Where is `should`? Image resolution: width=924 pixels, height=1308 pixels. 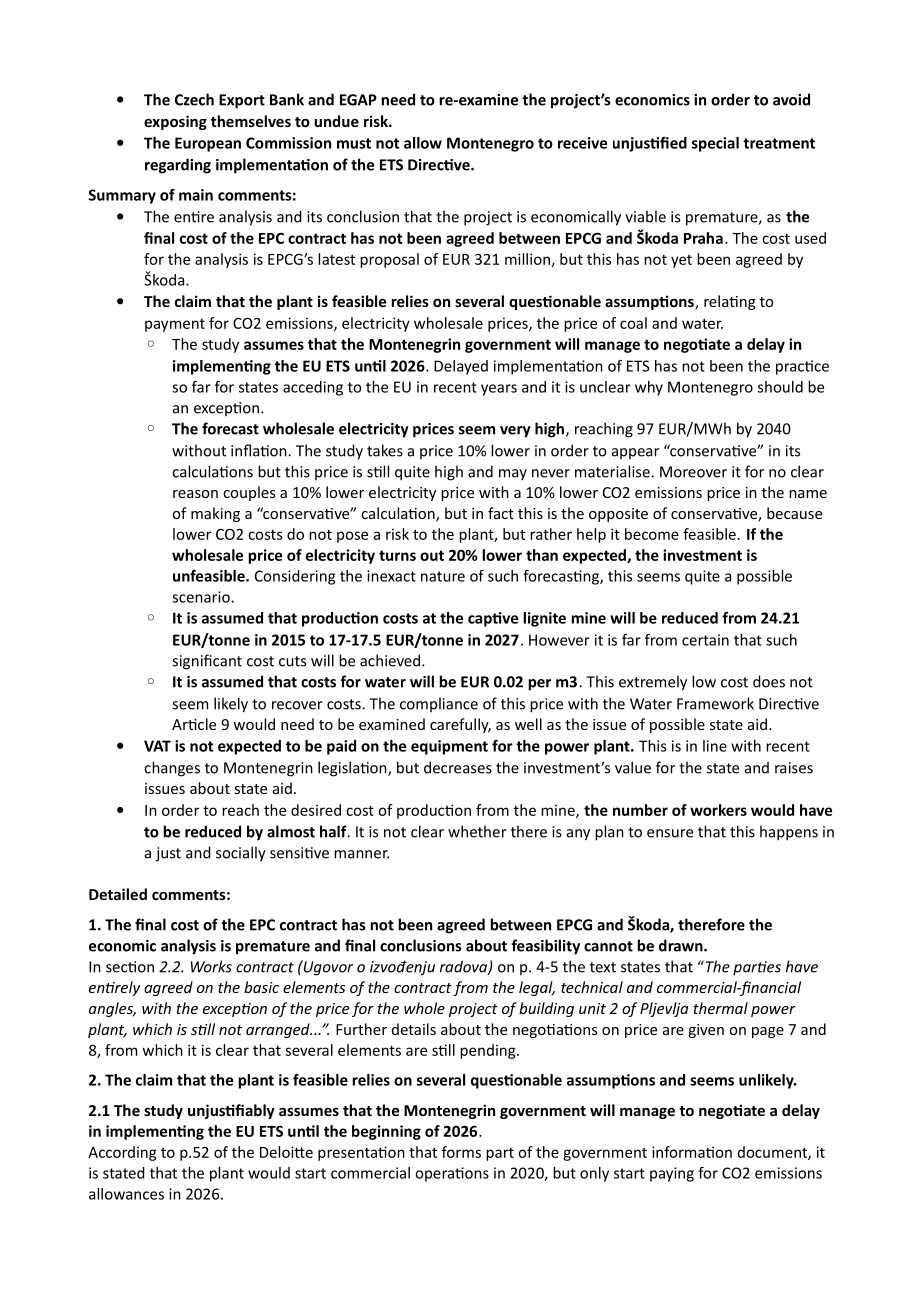
should is located at coordinates (780, 387).
